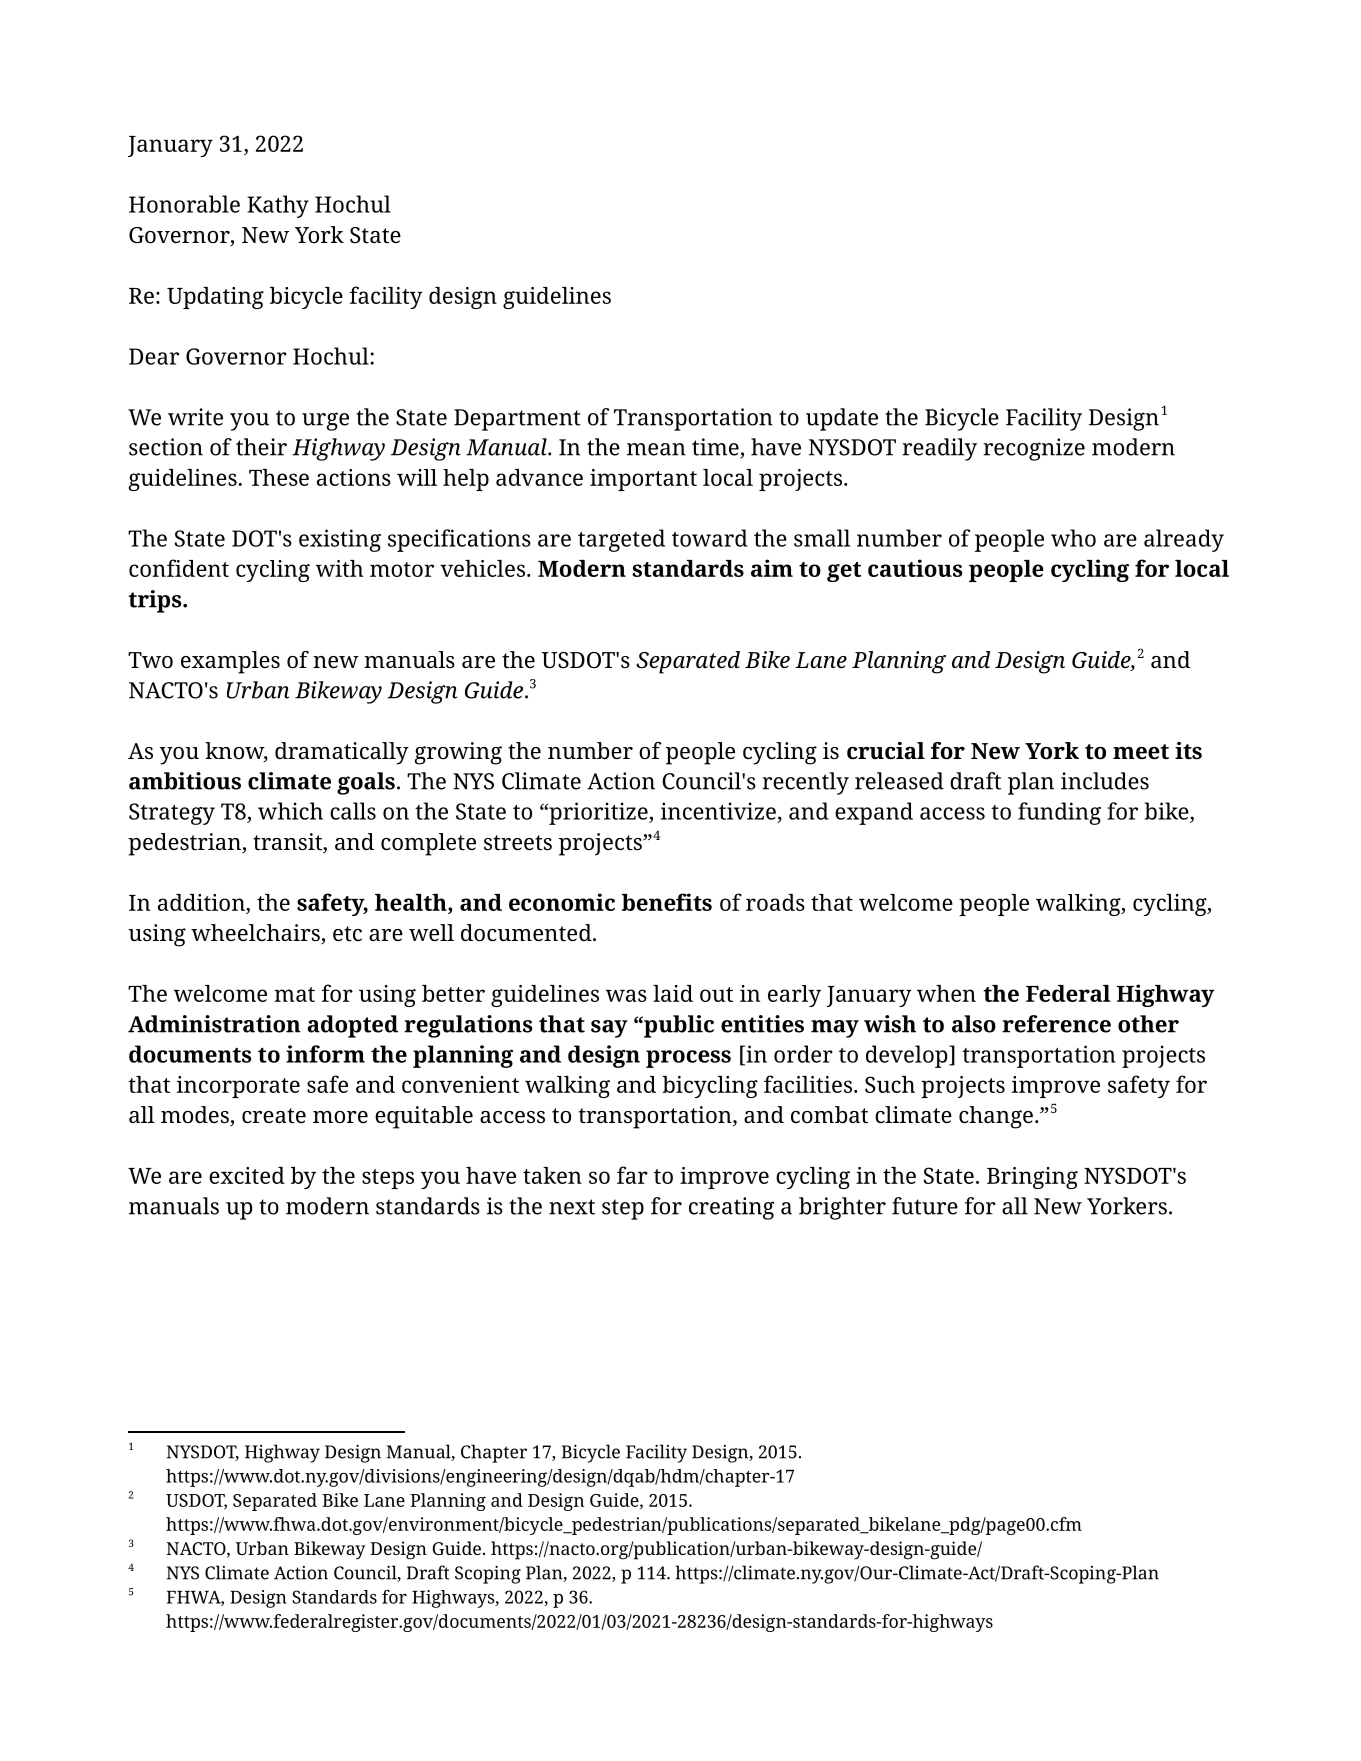 This screenshot has height=1761, width=1361. I want to click on excited, so click(247, 1175).
